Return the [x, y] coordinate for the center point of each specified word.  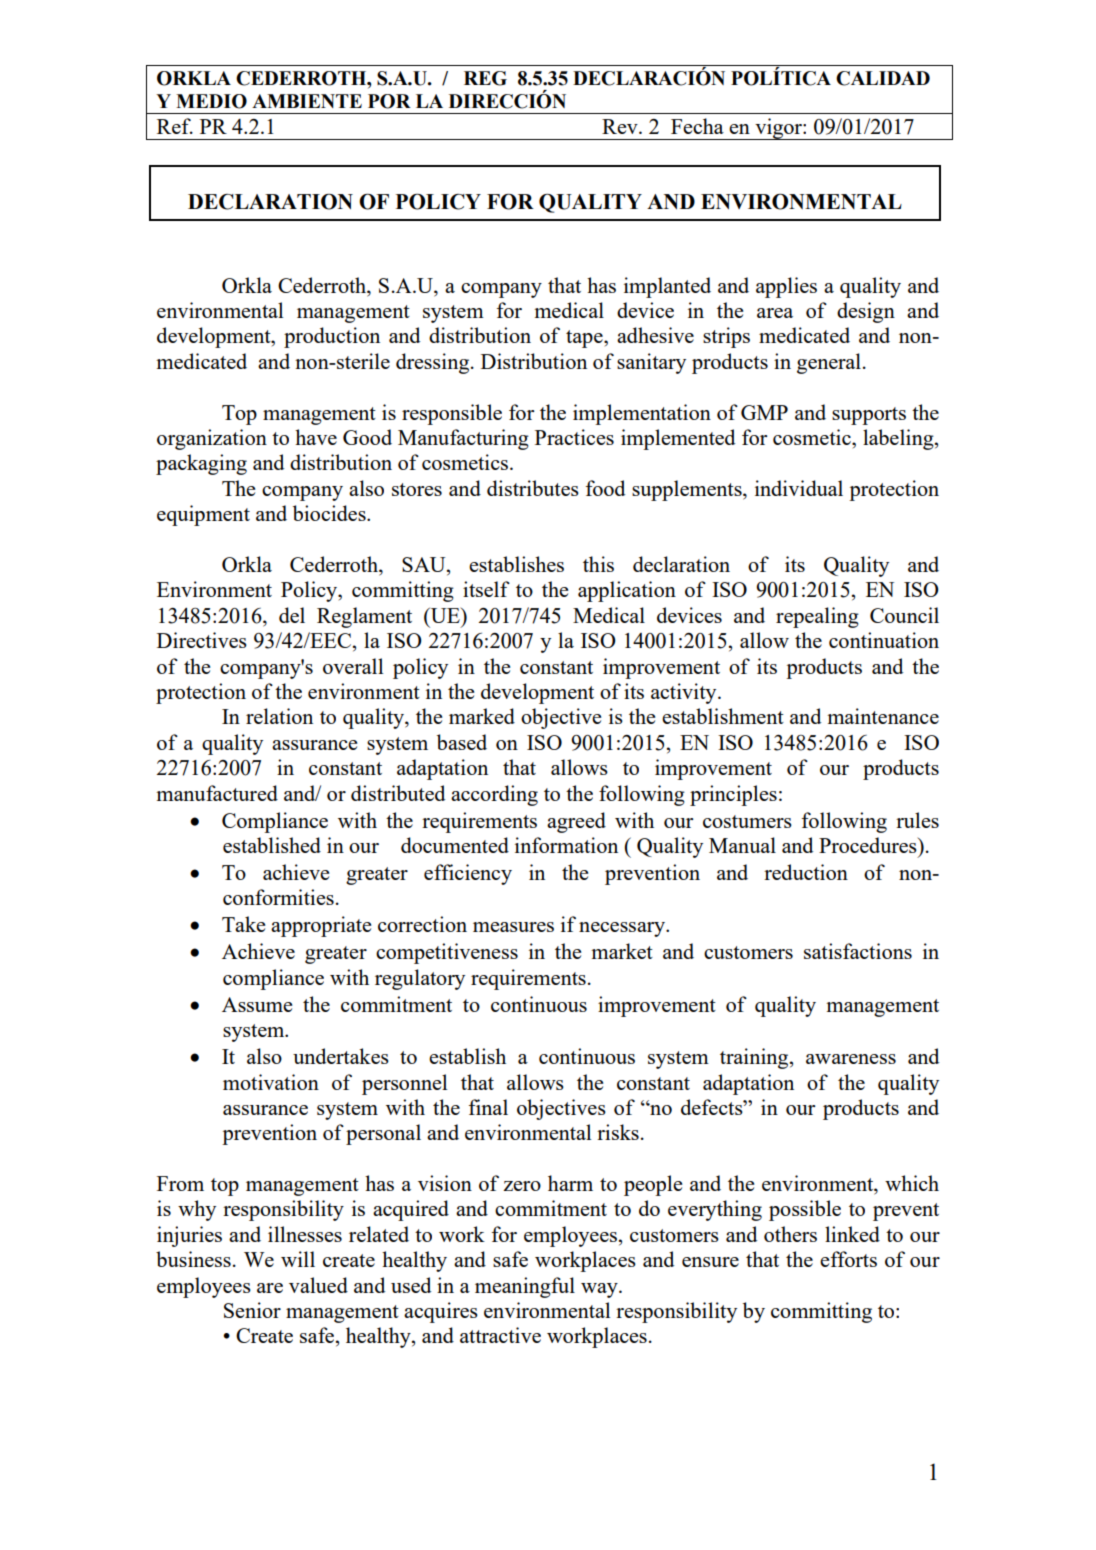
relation [279, 716]
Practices [574, 437]
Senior [252, 1310]
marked [482, 716]
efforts [848, 1259]
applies [786, 287]
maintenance [883, 716]
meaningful [525, 1287]
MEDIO [211, 101]
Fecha [697, 126]
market [622, 951]
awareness [851, 1059]
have [316, 437]
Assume [257, 1004]
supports [869, 416]
